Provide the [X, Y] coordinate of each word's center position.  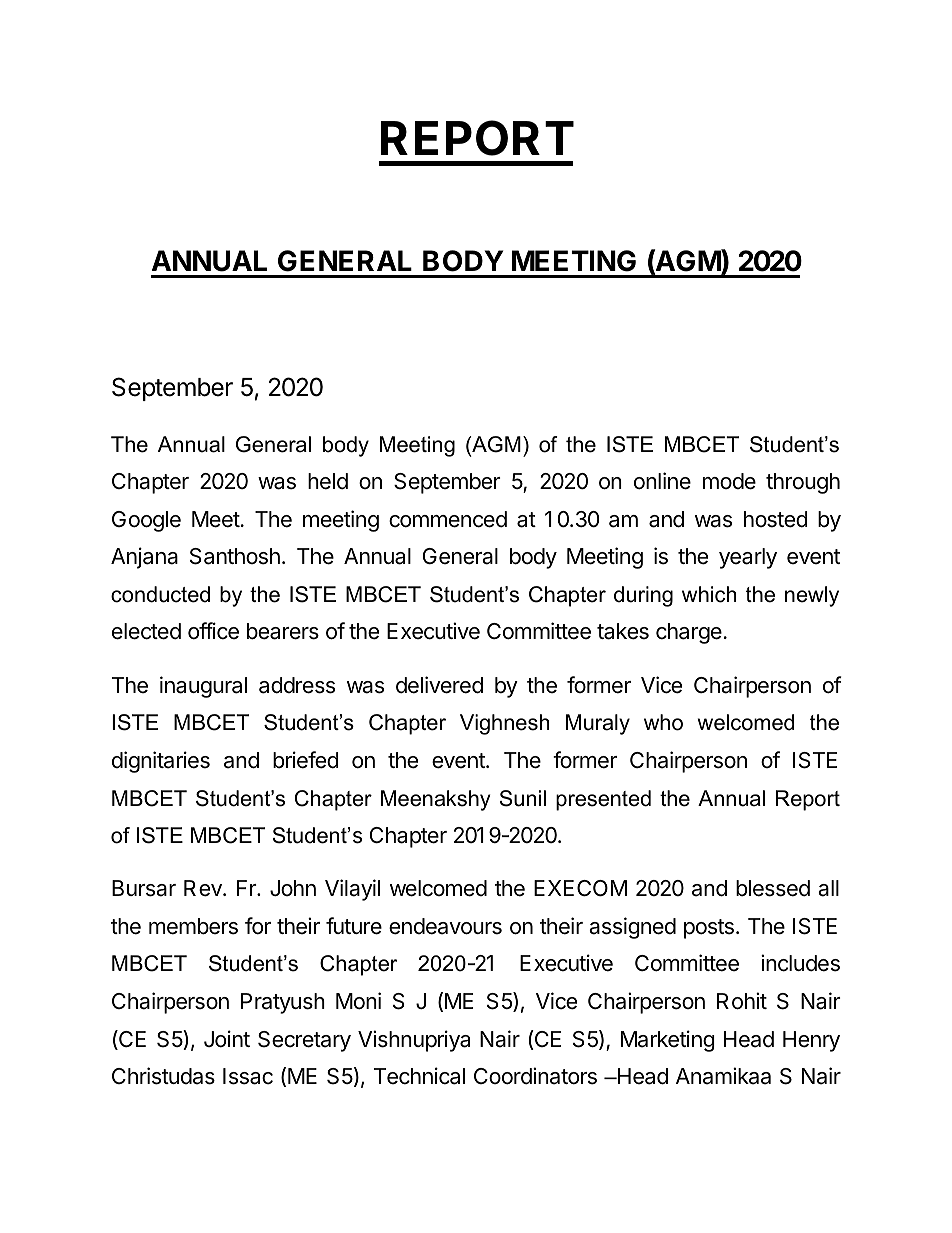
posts [709, 929]
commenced [448, 519]
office [213, 631]
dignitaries [161, 762]
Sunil [523, 798]
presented [603, 800]
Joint [227, 1039]
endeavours [445, 926]
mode [729, 481]
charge [689, 633]
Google [146, 521]
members [193, 926]
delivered [439, 685]
